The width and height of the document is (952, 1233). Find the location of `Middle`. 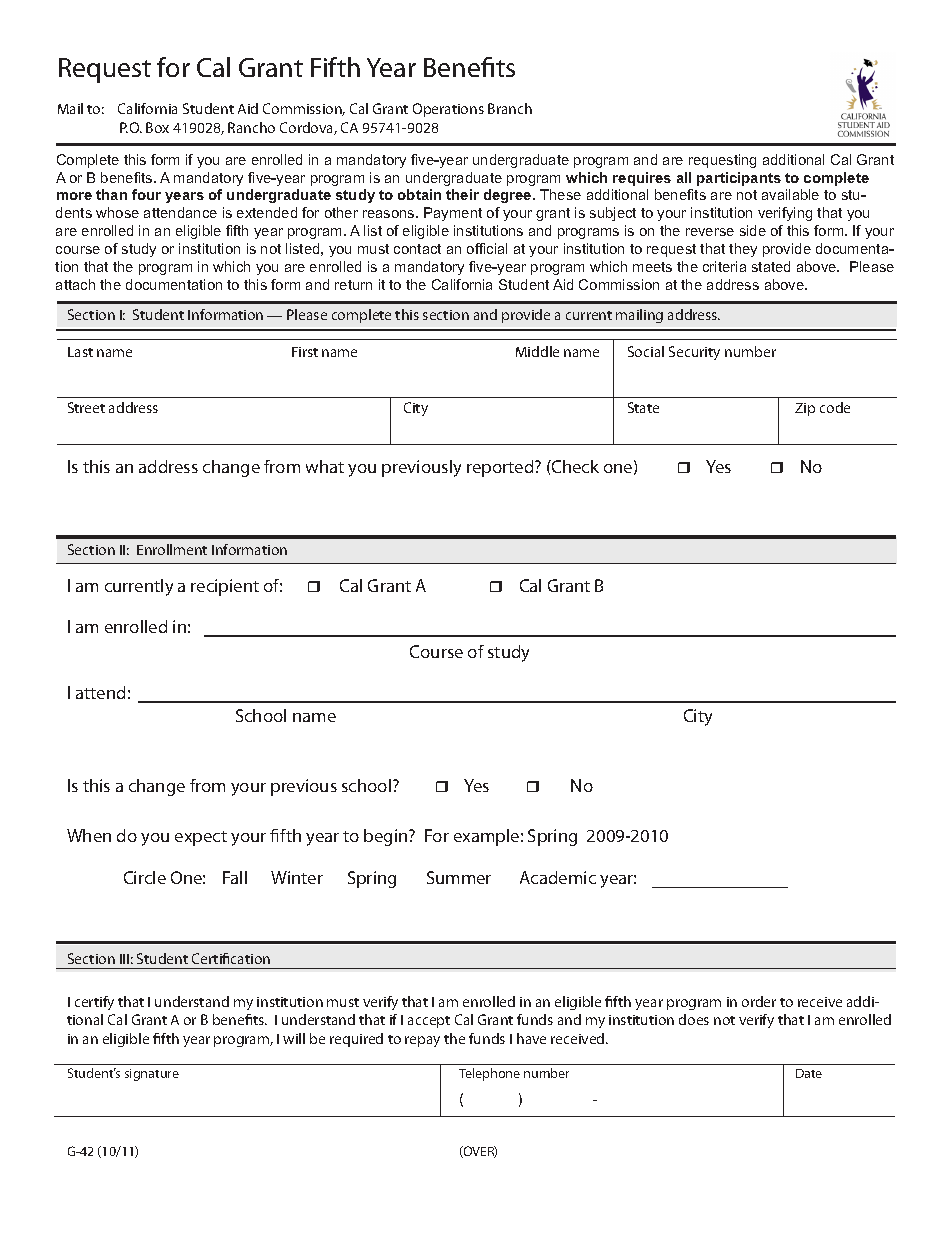

Middle is located at coordinates (537, 351).
